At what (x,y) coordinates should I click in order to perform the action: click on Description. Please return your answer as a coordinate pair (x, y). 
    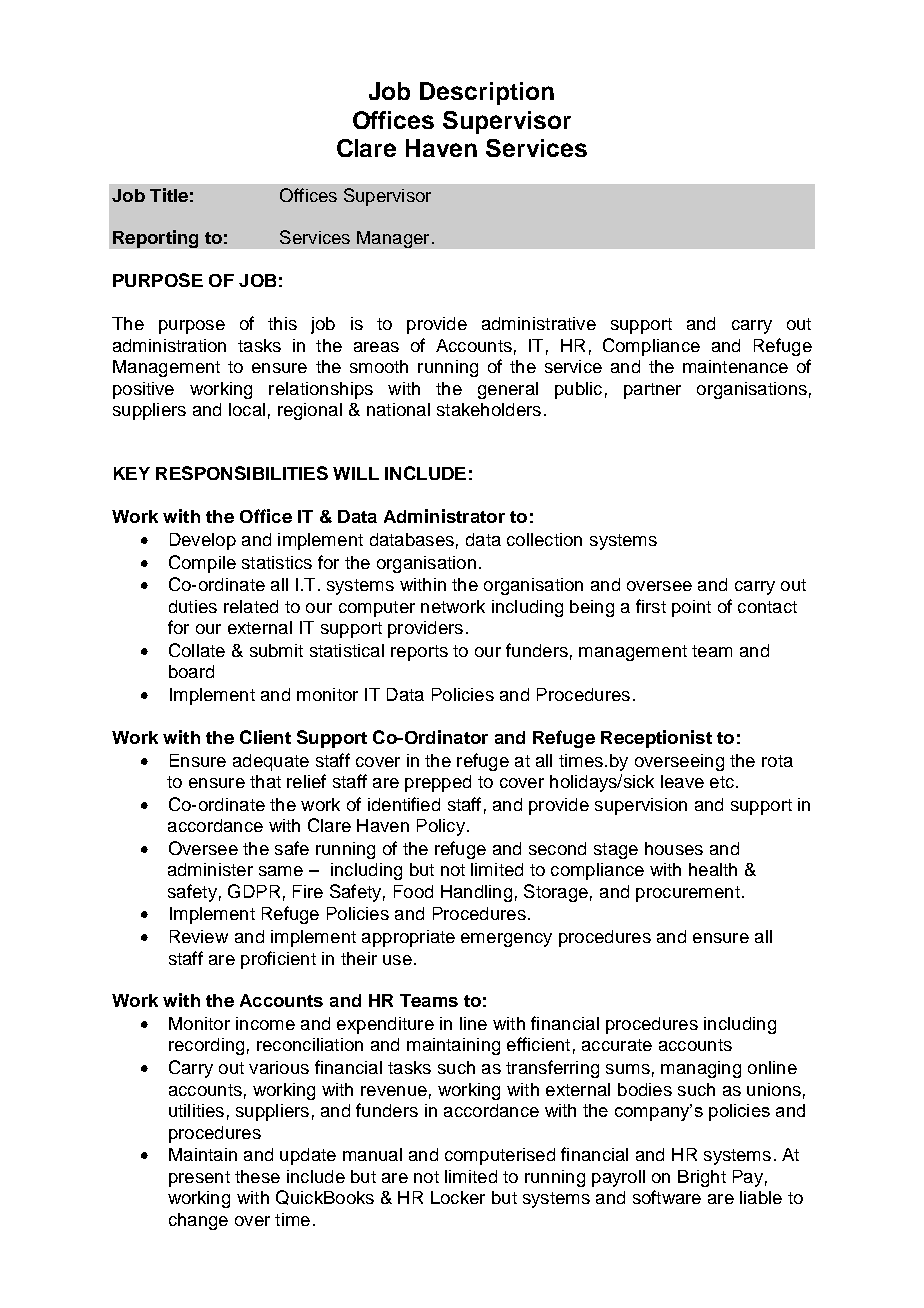
    Looking at the image, I should click on (487, 93).
